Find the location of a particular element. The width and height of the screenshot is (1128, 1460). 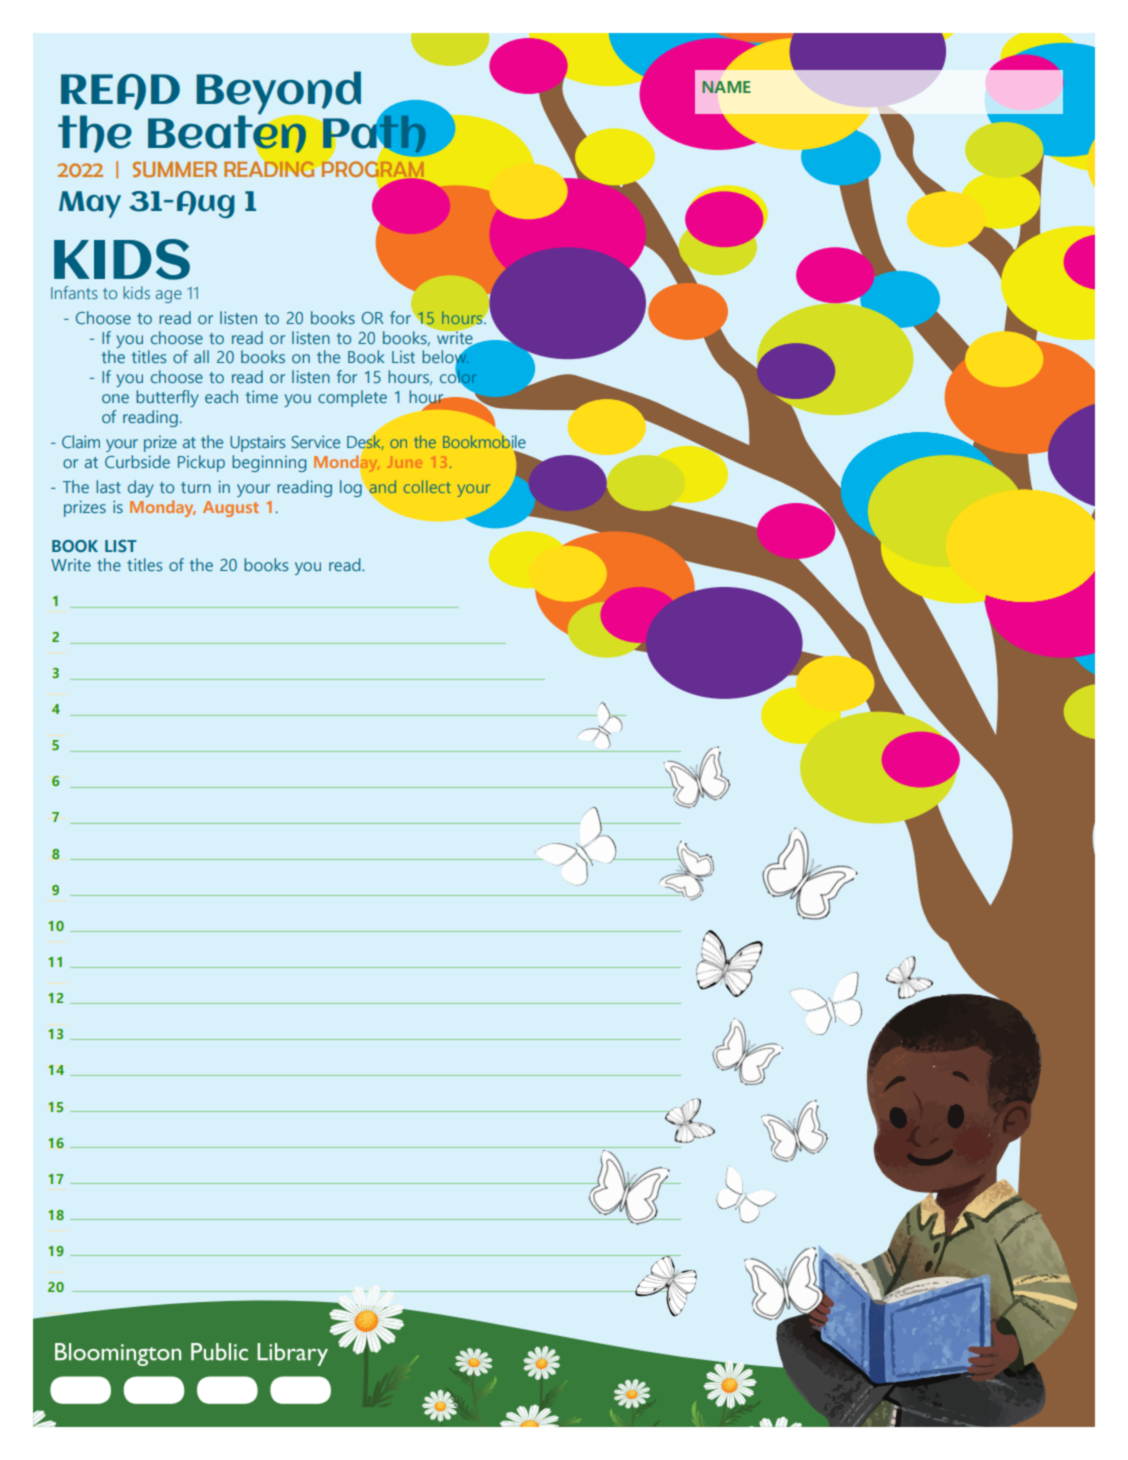

Beyond is located at coordinates (278, 94).
